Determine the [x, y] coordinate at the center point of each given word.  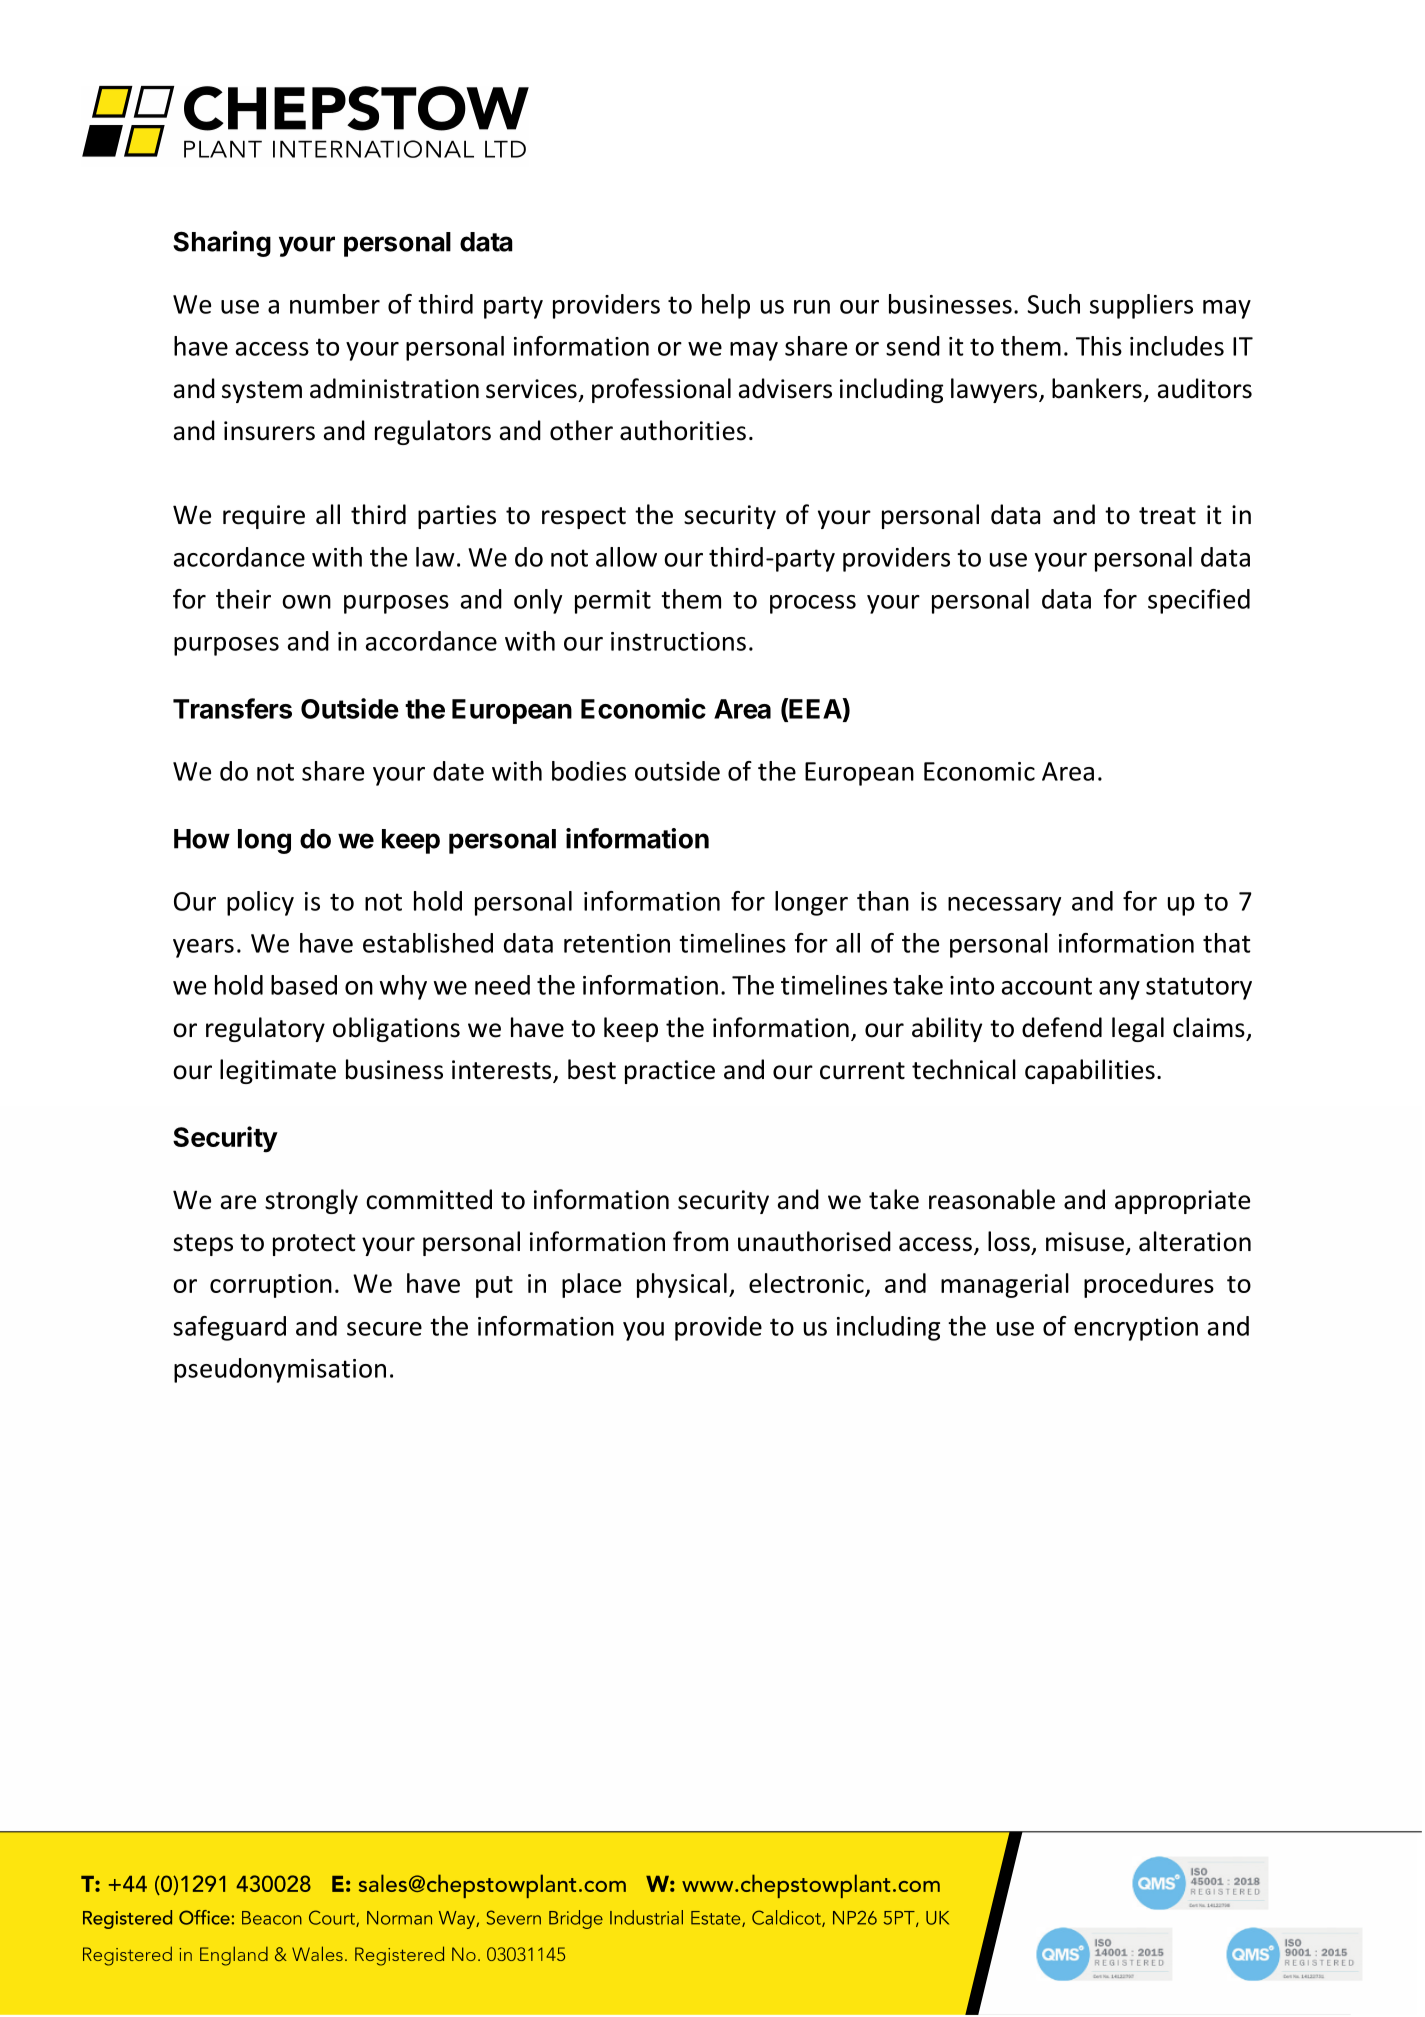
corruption [271, 1286]
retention [617, 943]
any [1119, 990]
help [726, 306]
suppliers [1141, 306]
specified [1199, 601]
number [335, 304]
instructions [678, 641]
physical [682, 1285]
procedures [1149, 1285]
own [306, 602]
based [304, 985]
